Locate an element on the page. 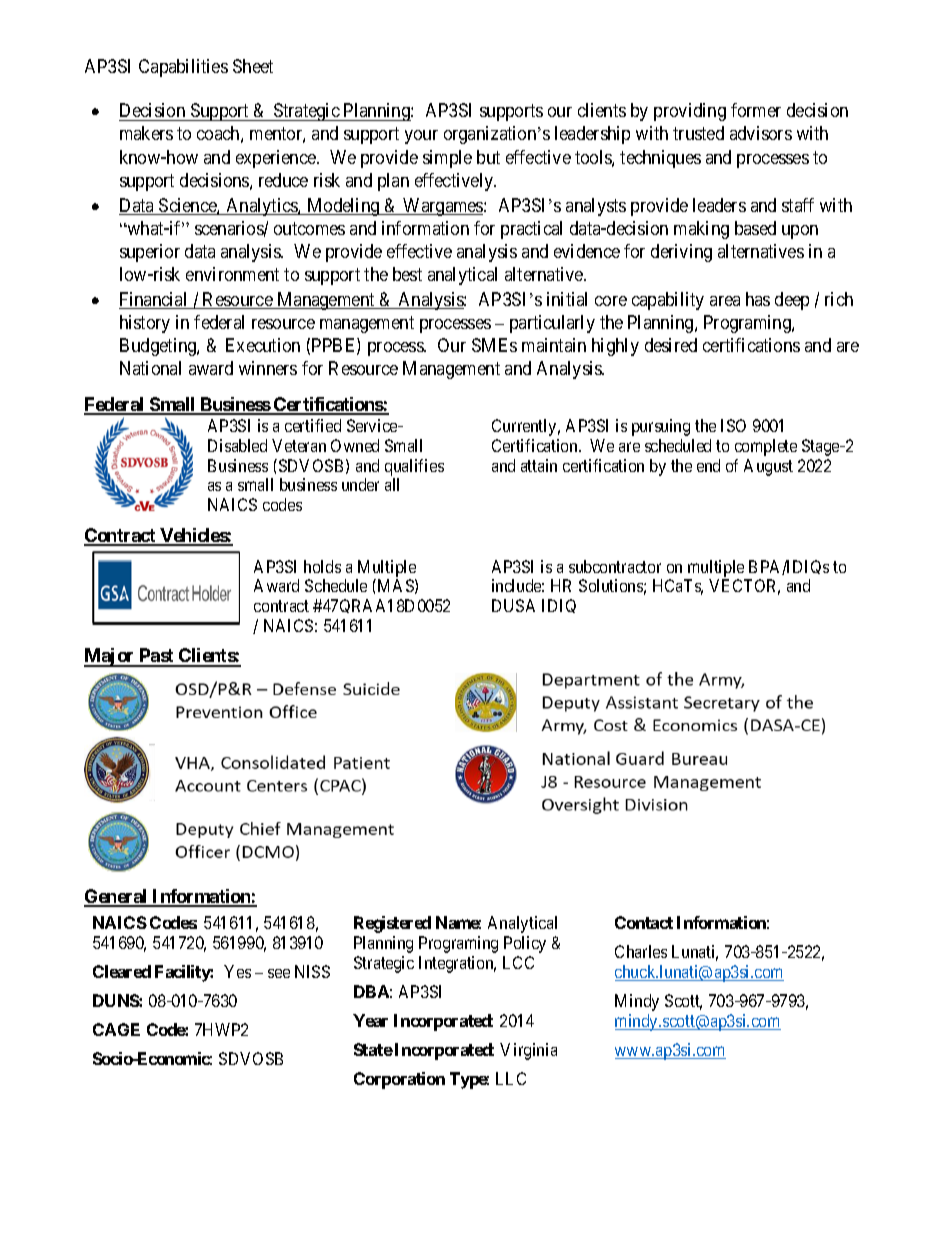  your is located at coordinates (421, 137).
